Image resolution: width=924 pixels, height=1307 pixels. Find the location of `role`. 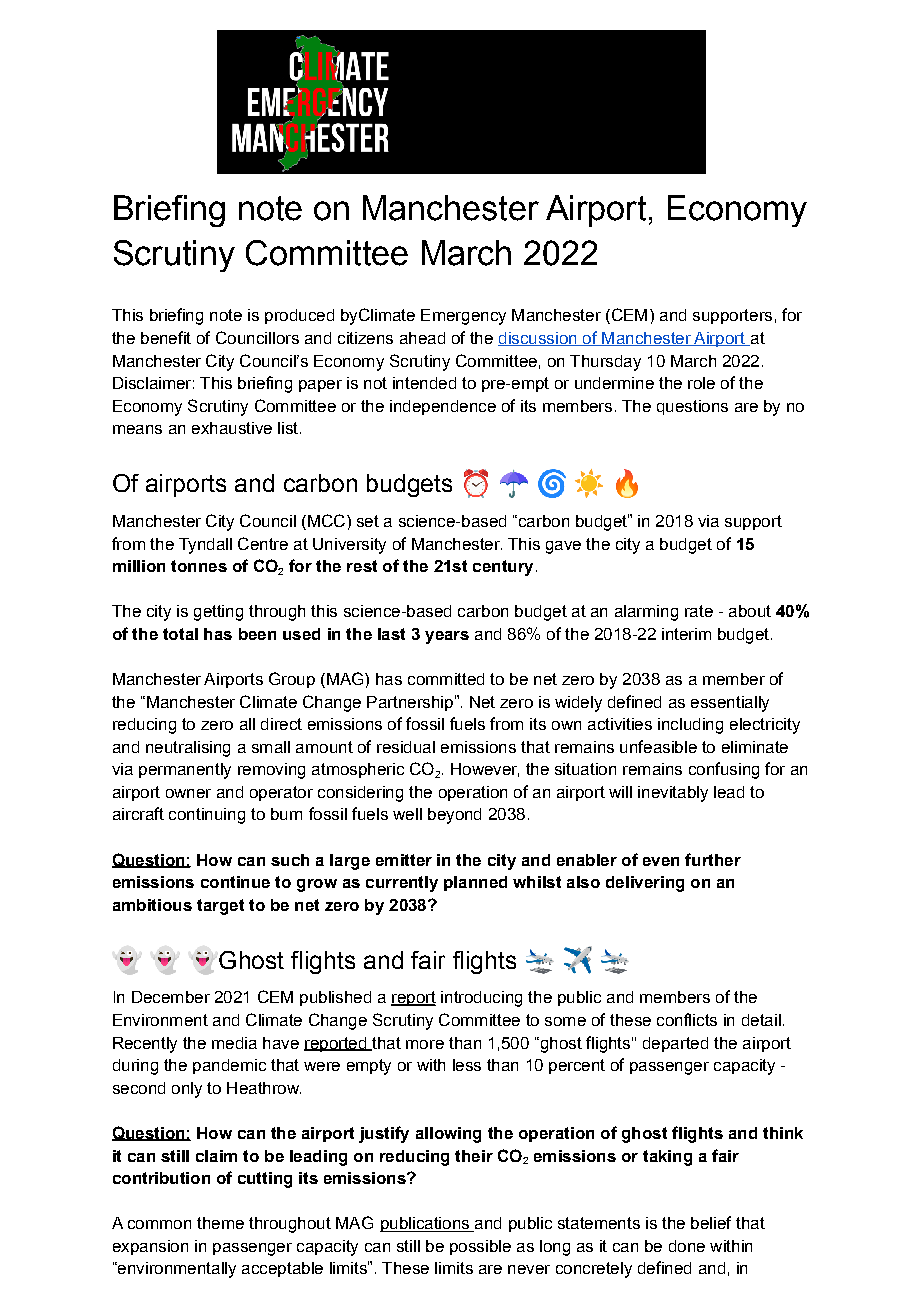

role is located at coordinates (701, 383).
